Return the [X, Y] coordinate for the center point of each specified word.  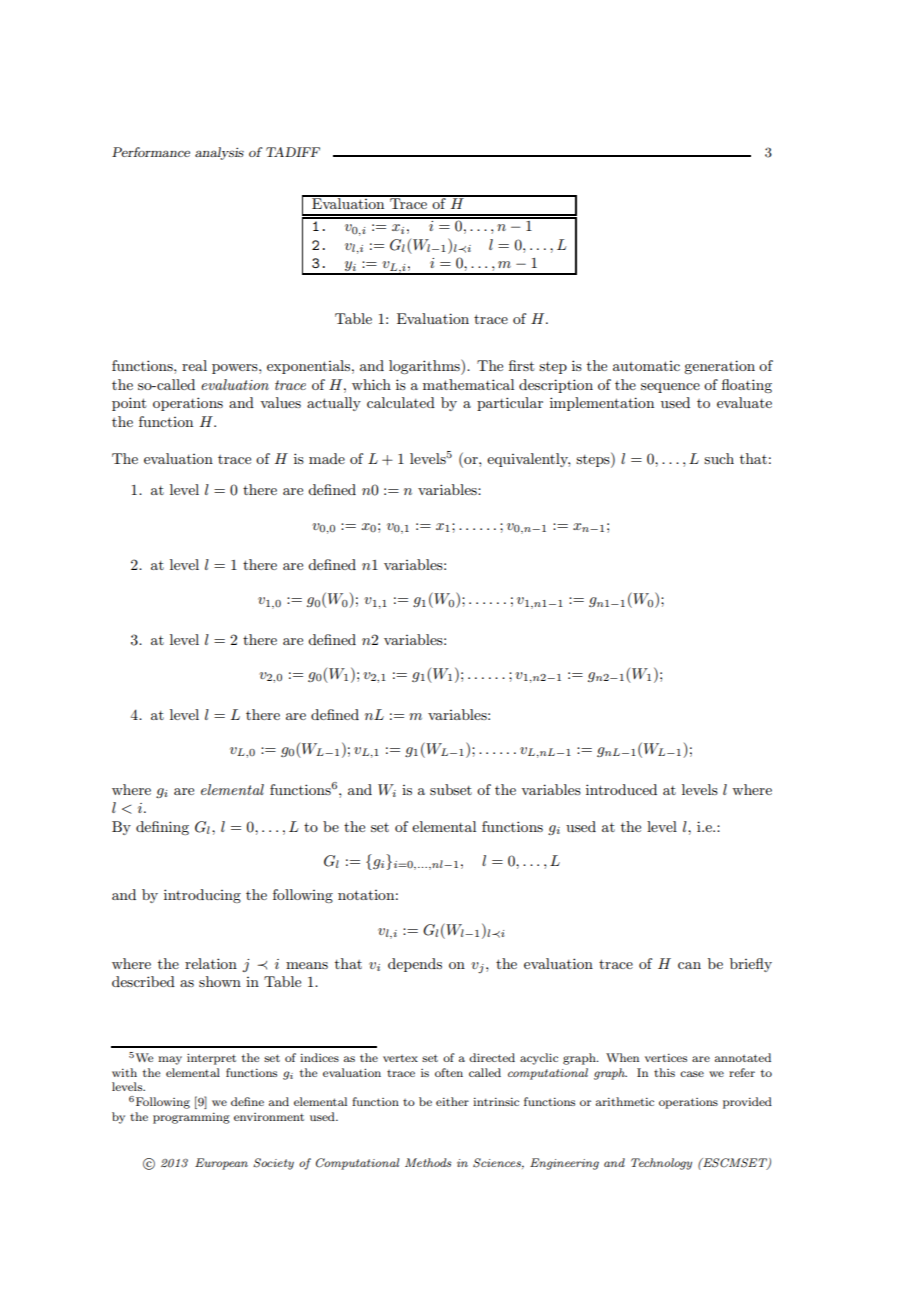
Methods [428, 1162]
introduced [621, 789]
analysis [219, 153]
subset [451, 789]
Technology [661, 1164]
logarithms [425, 367]
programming [191, 1118]
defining [162, 828]
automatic [646, 366]
